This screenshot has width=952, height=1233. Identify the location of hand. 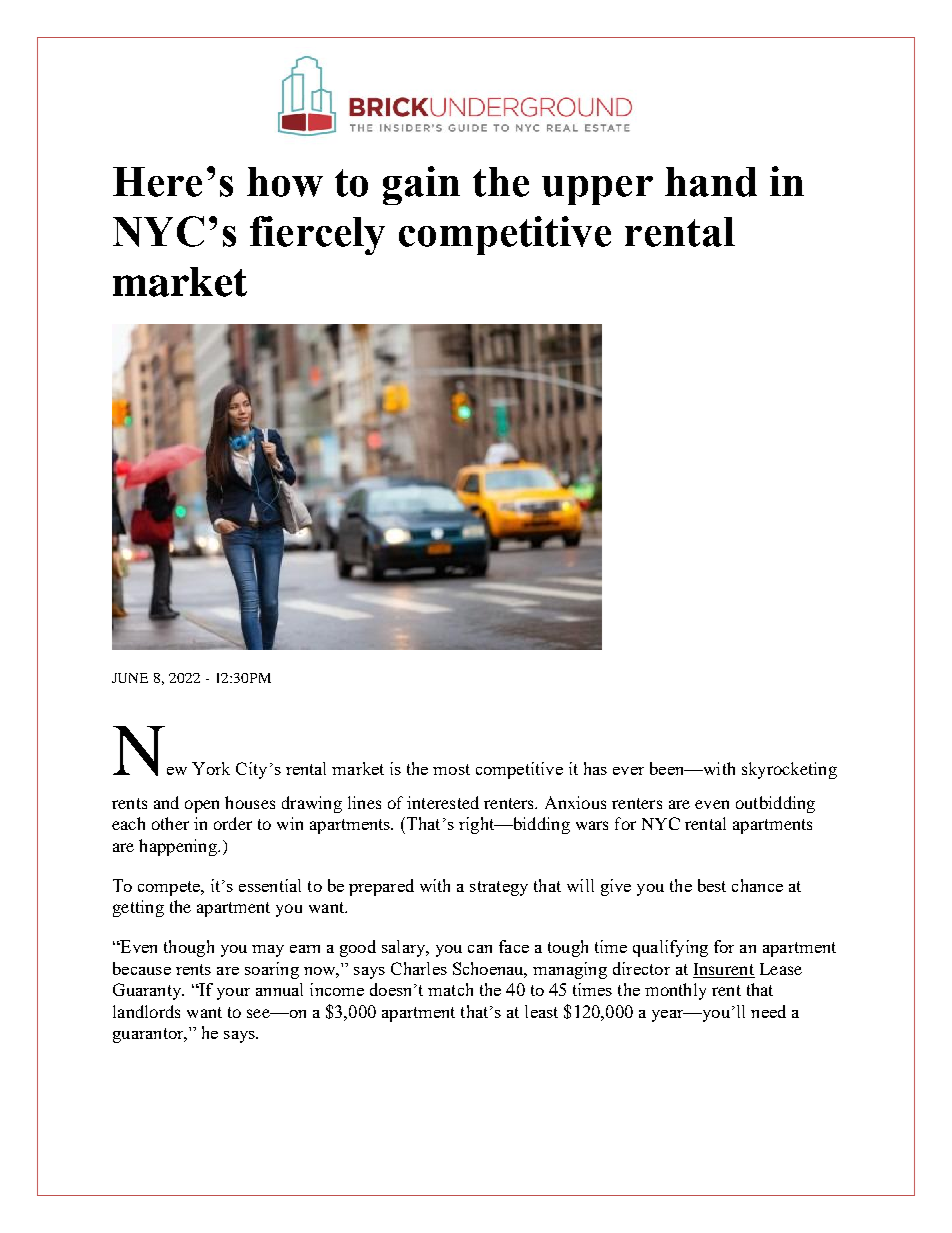
(711, 182).
